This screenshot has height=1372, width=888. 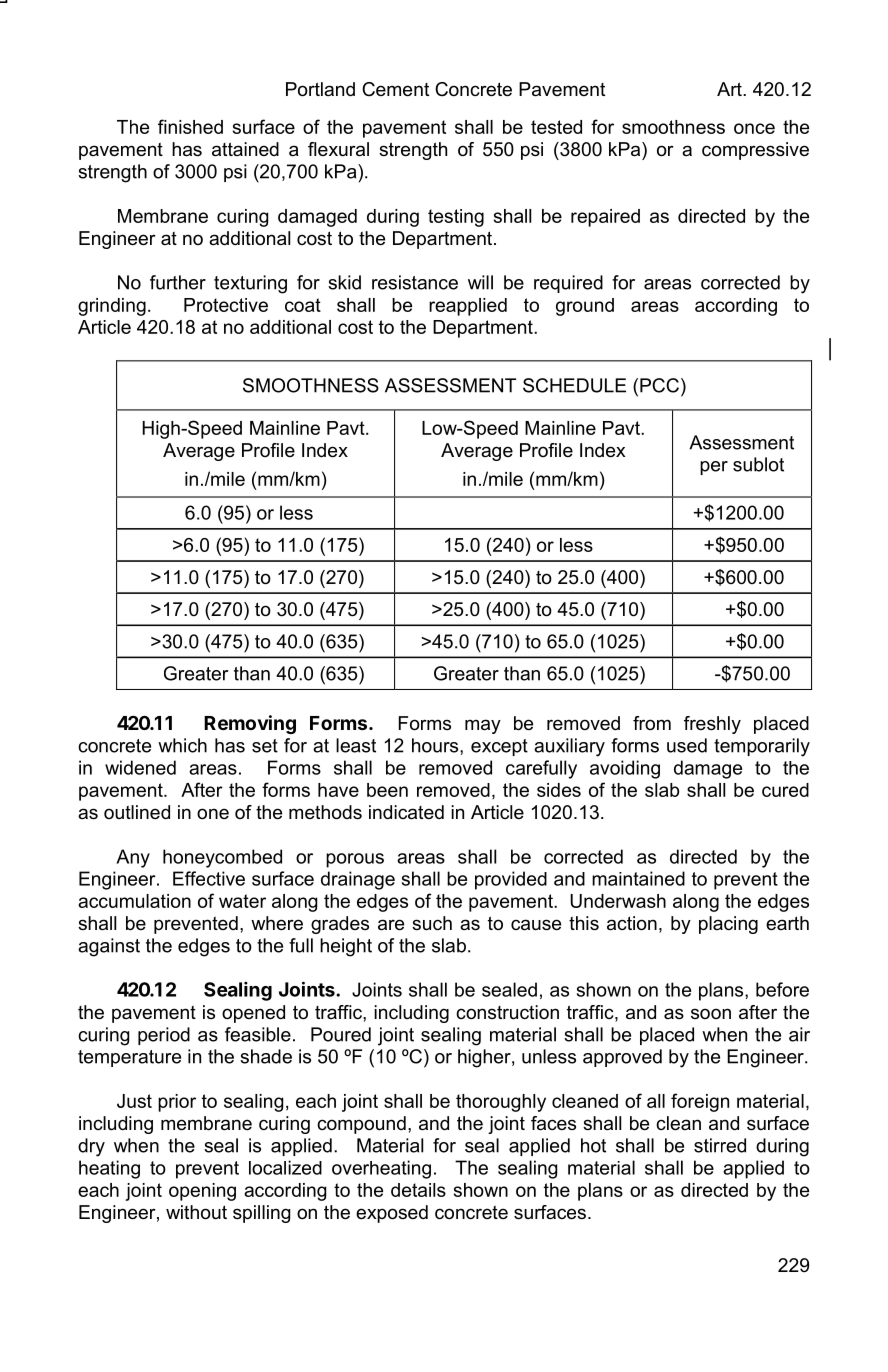 What do you see at coordinates (415, 282) in the screenshot?
I see `resistance` at bounding box center [415, 282].
